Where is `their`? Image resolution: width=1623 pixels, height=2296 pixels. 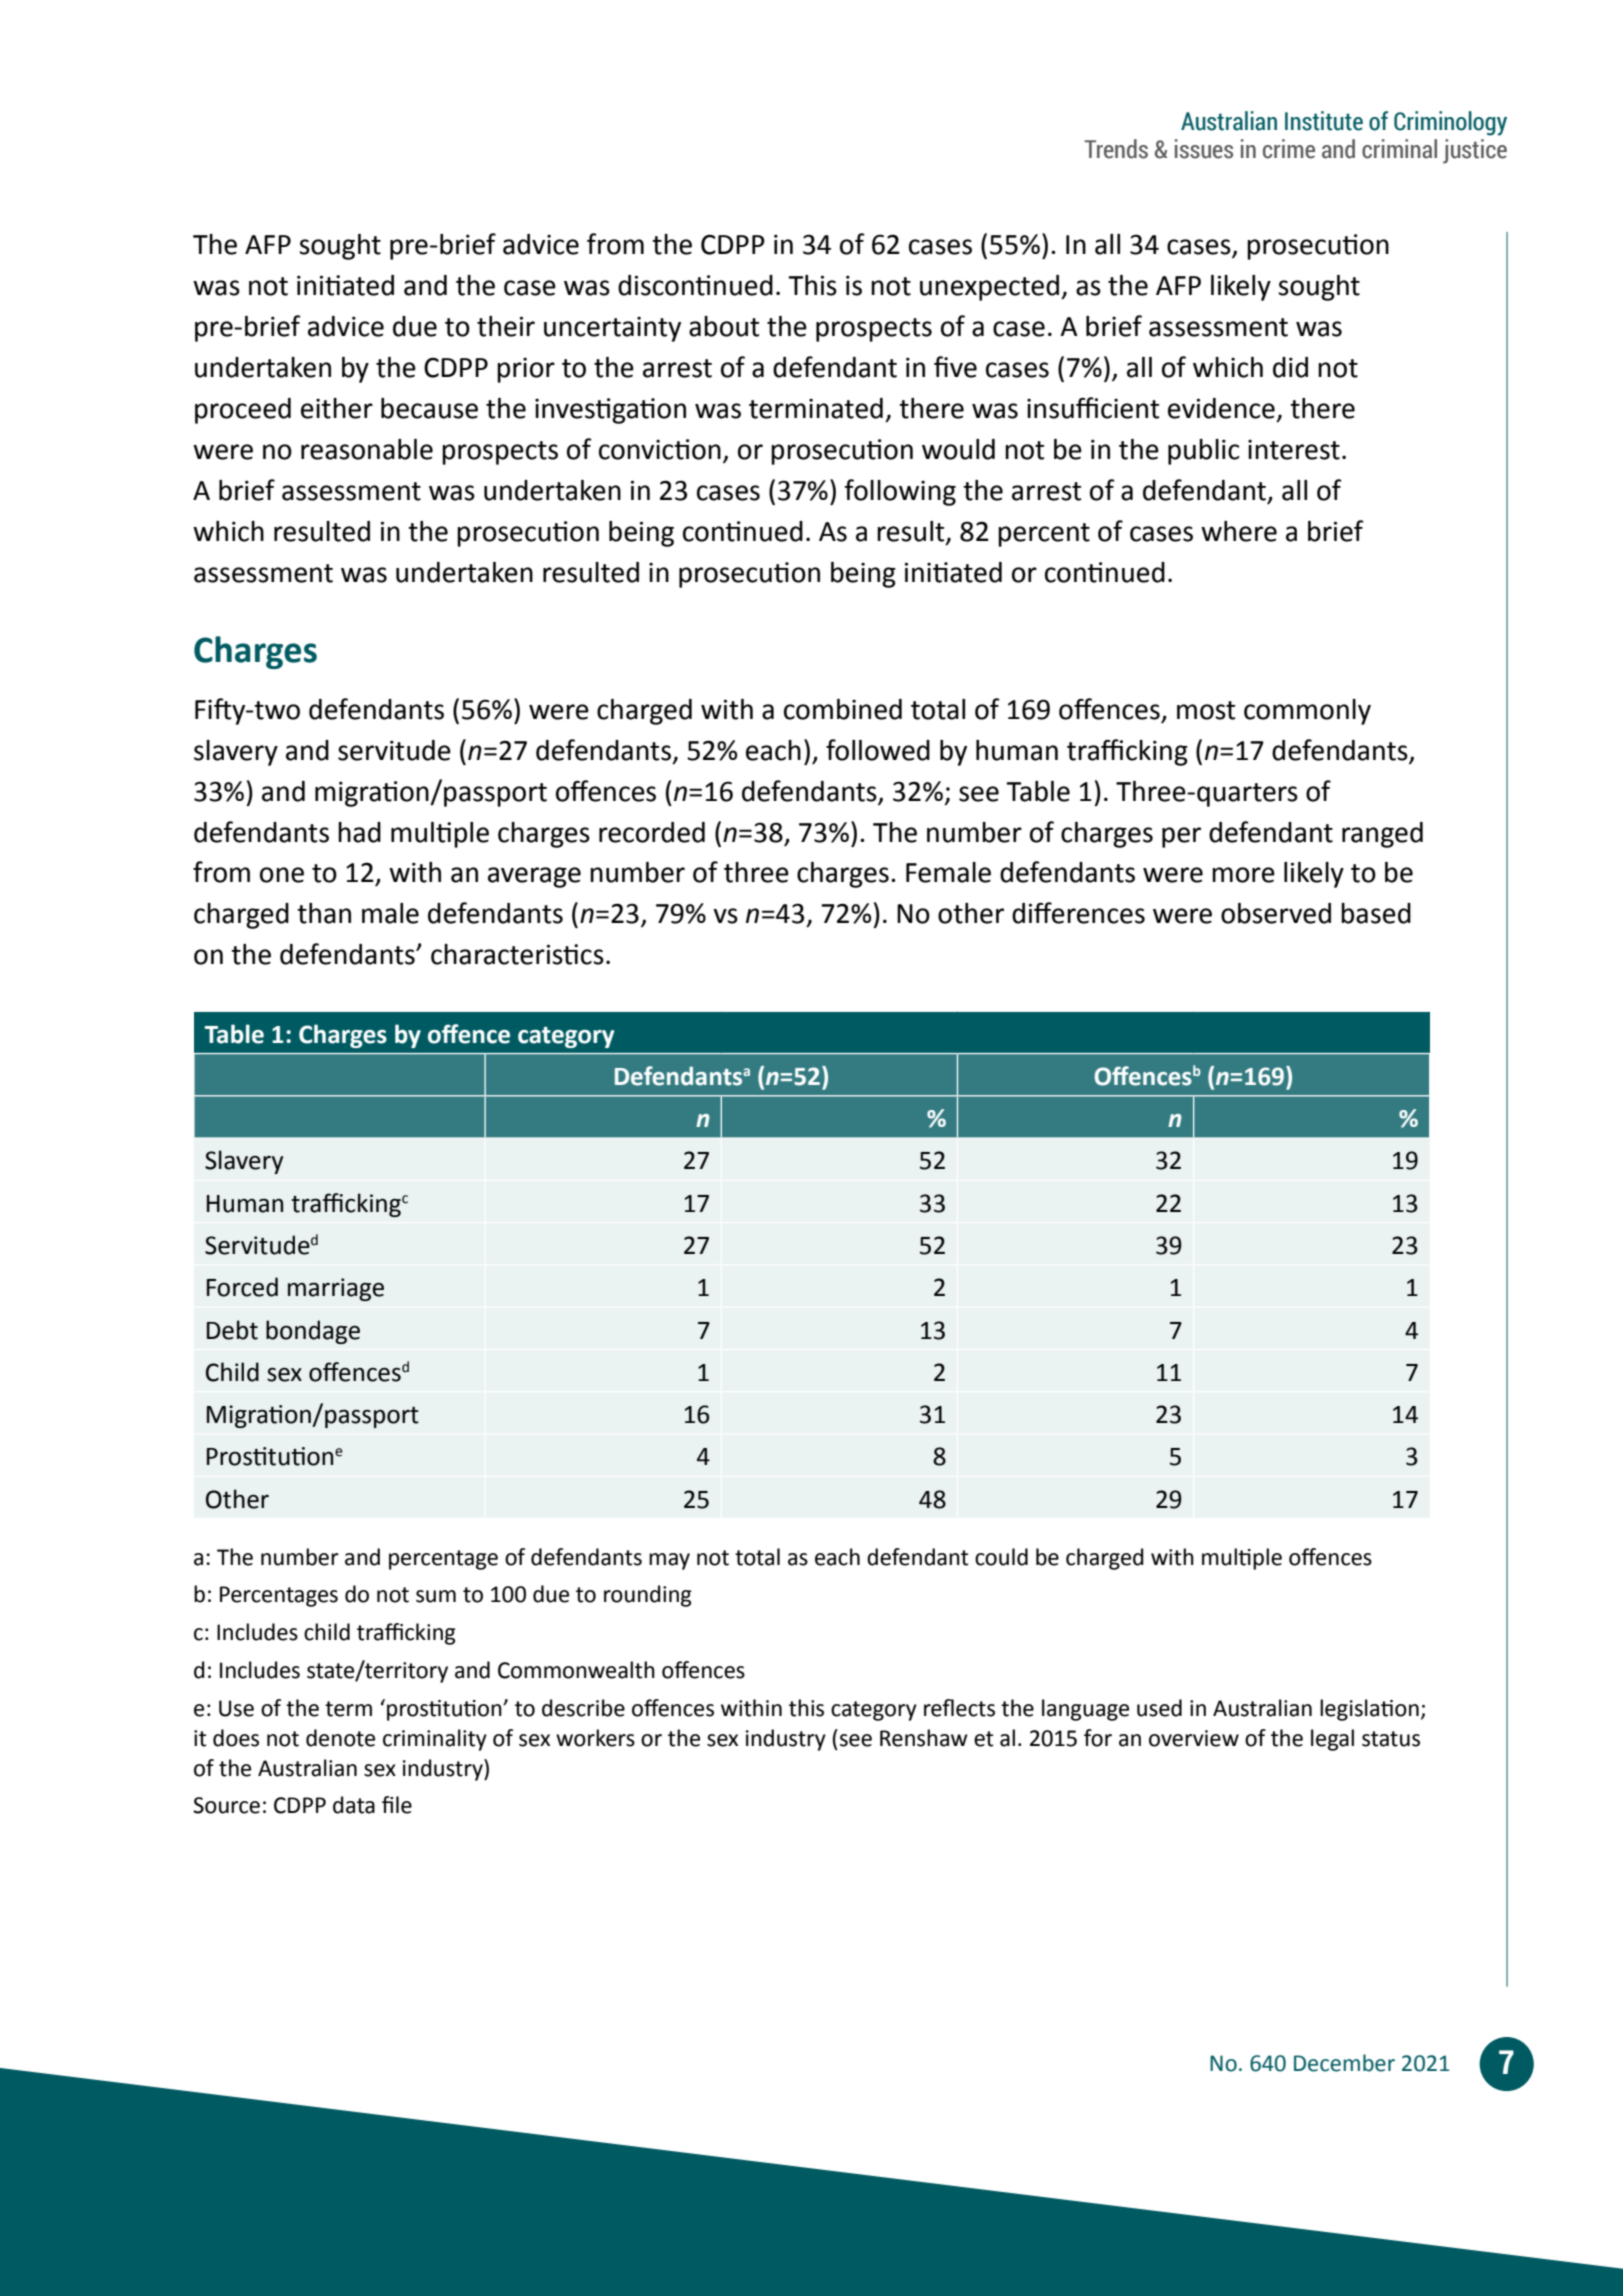
their is located at coordinates (506, 326).
